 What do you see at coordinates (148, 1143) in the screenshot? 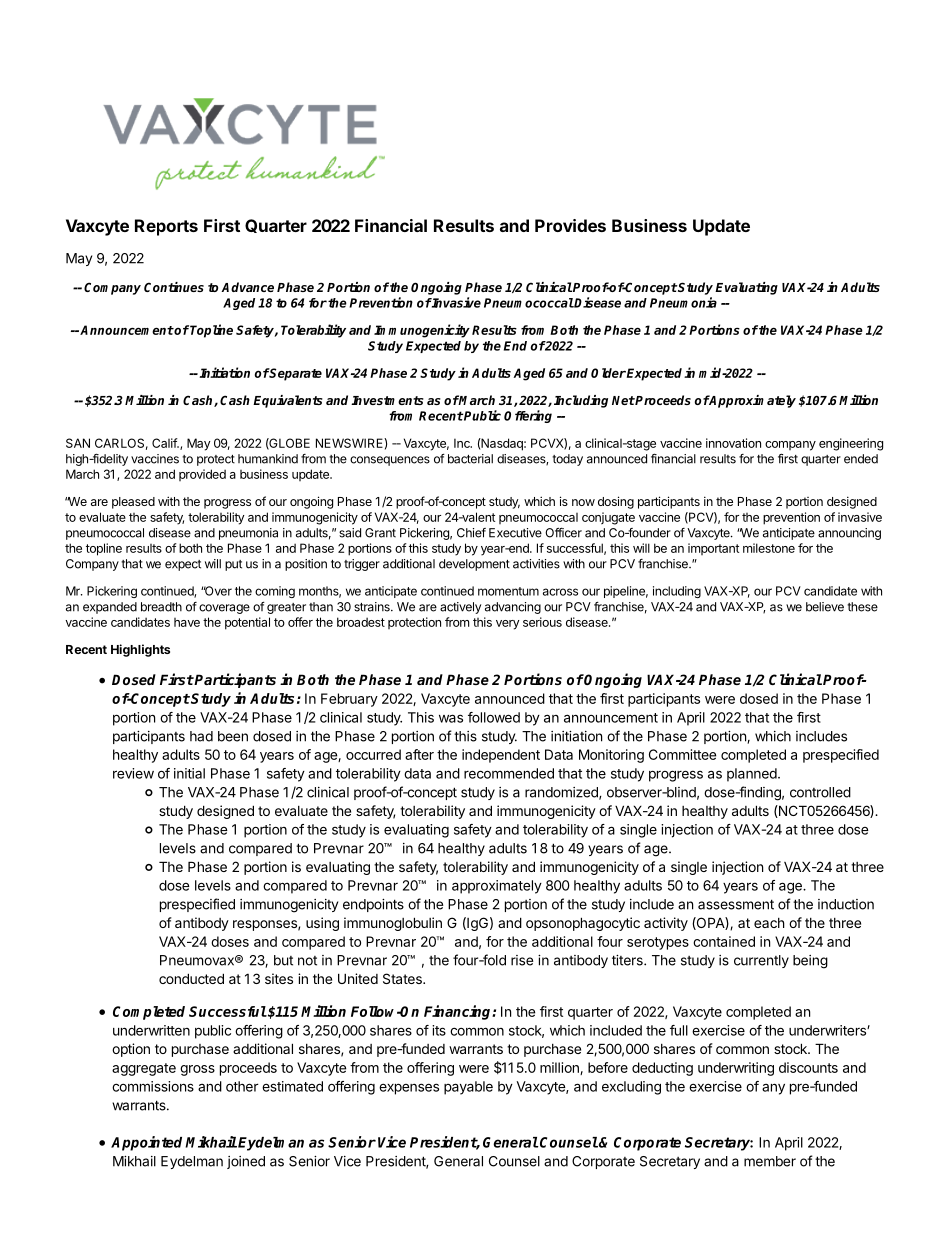
I see `Appointed` at bounding box center [148, 1143].
